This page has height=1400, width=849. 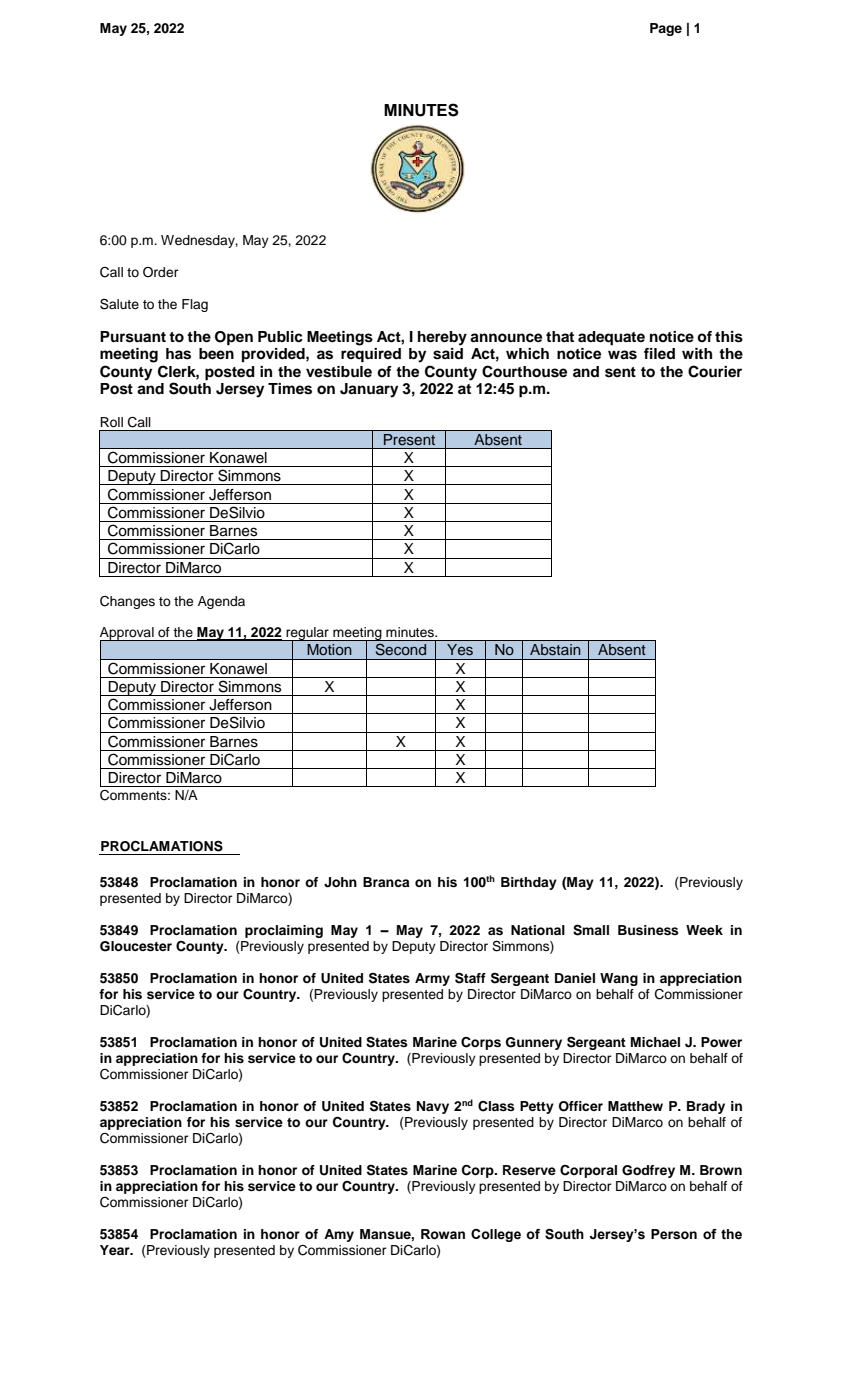 What do you see at coordinates (136, 946) in the page?
I see `Gloucester` at bounding box center [136, 946].
